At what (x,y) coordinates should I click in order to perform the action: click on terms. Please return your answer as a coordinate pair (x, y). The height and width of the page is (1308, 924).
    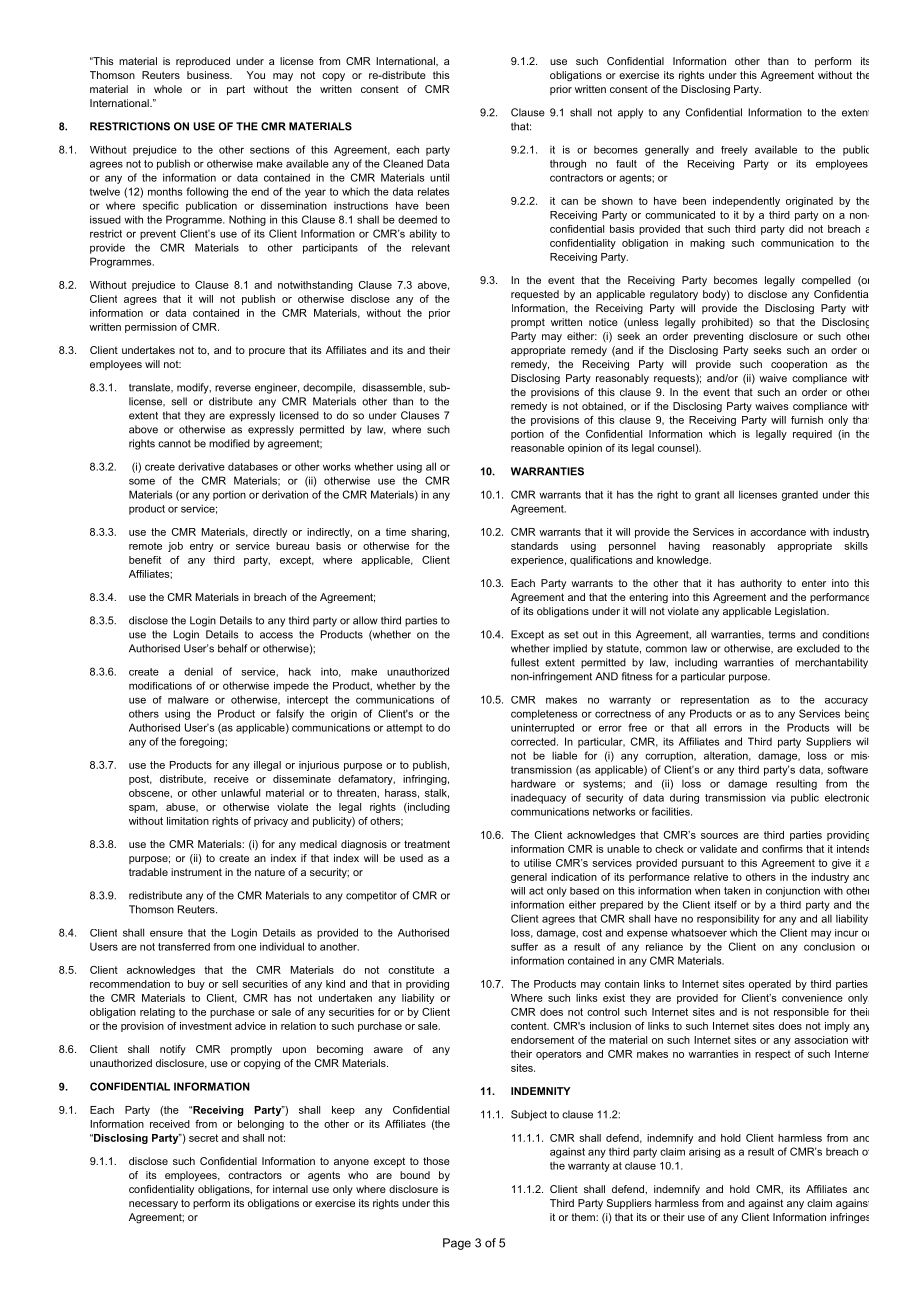
    Looking at the image, I should click on (782, 635).
